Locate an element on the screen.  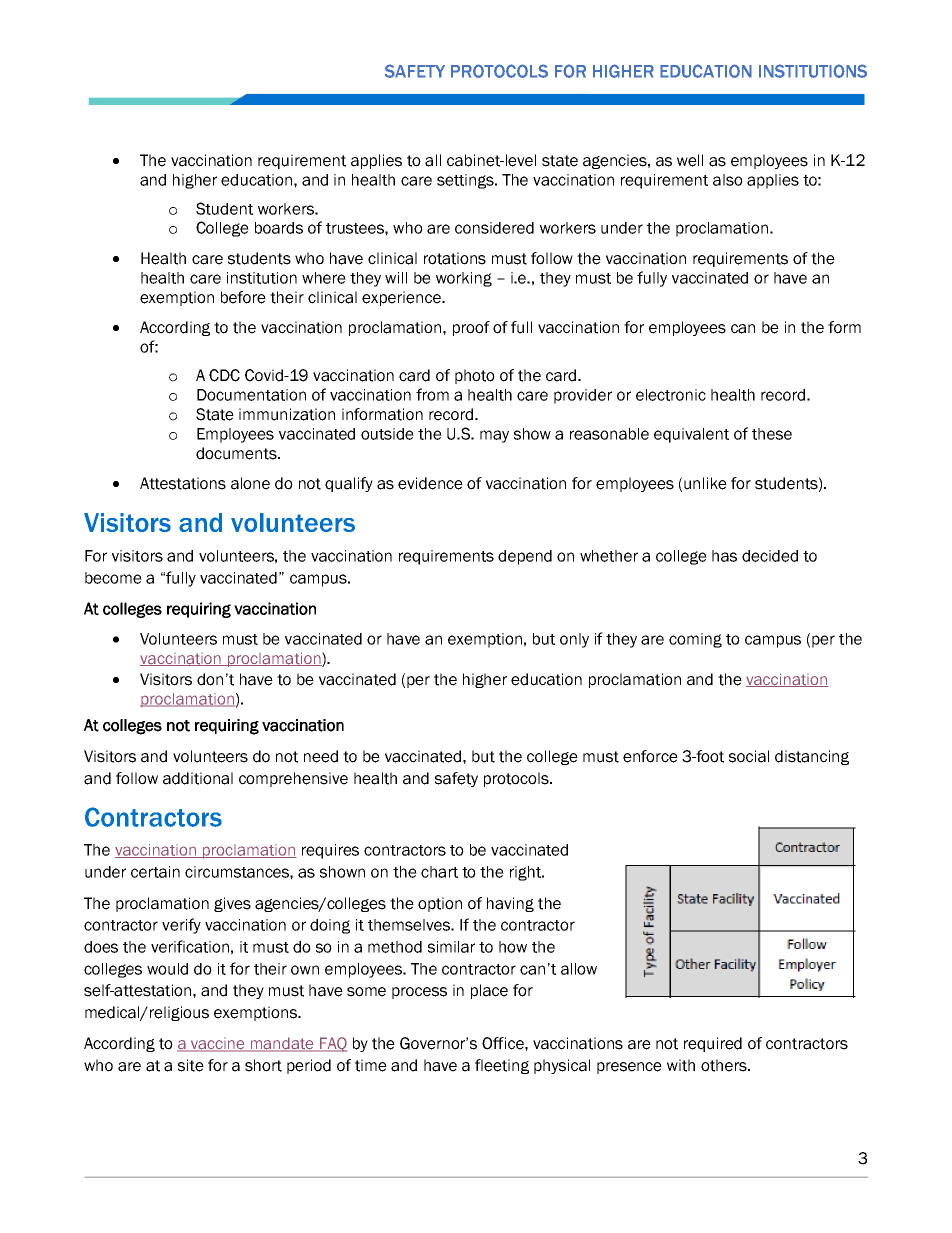
coming is located at coordinates (695, 640).
